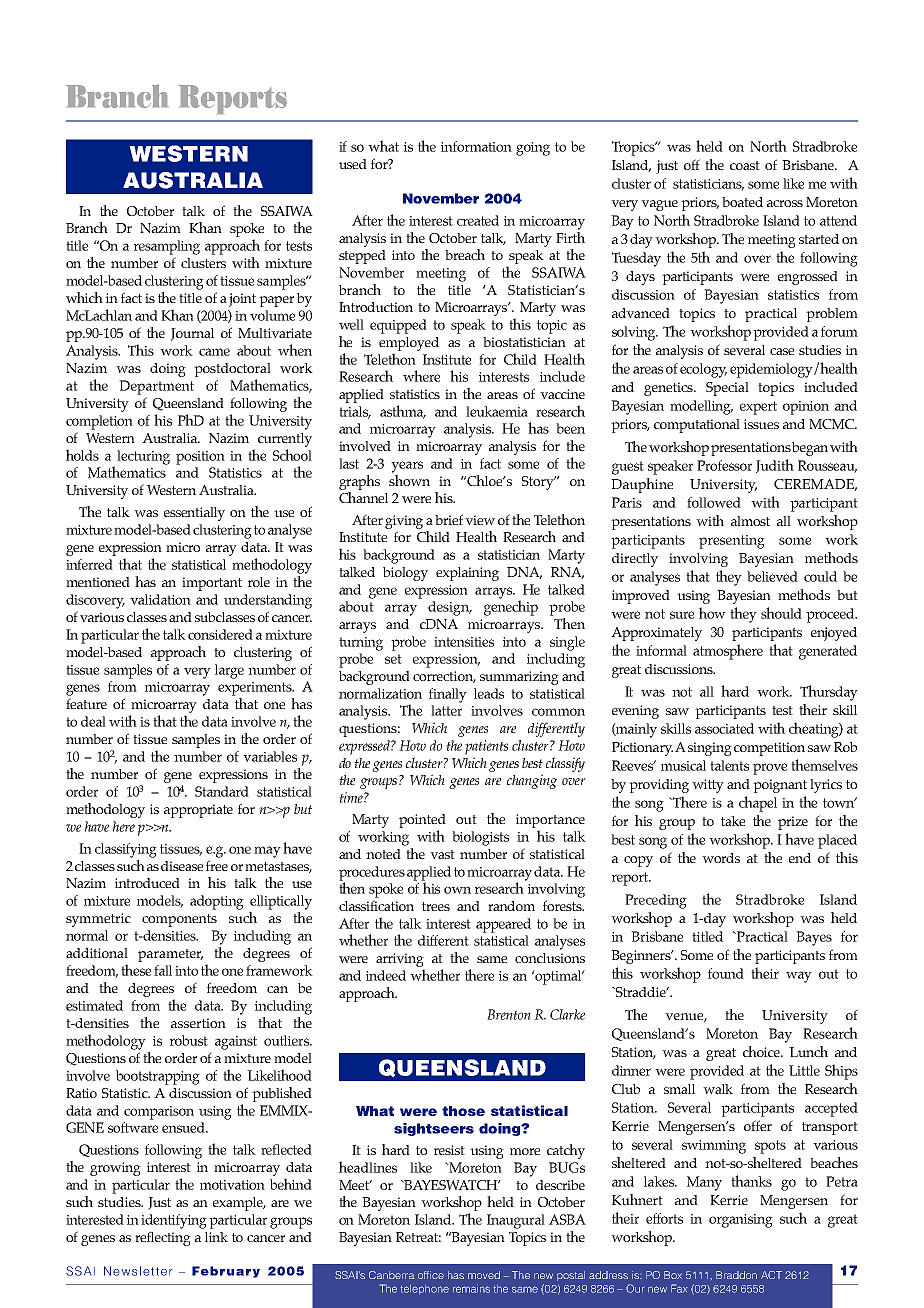  I want to click on associated, so click(724, 728).
